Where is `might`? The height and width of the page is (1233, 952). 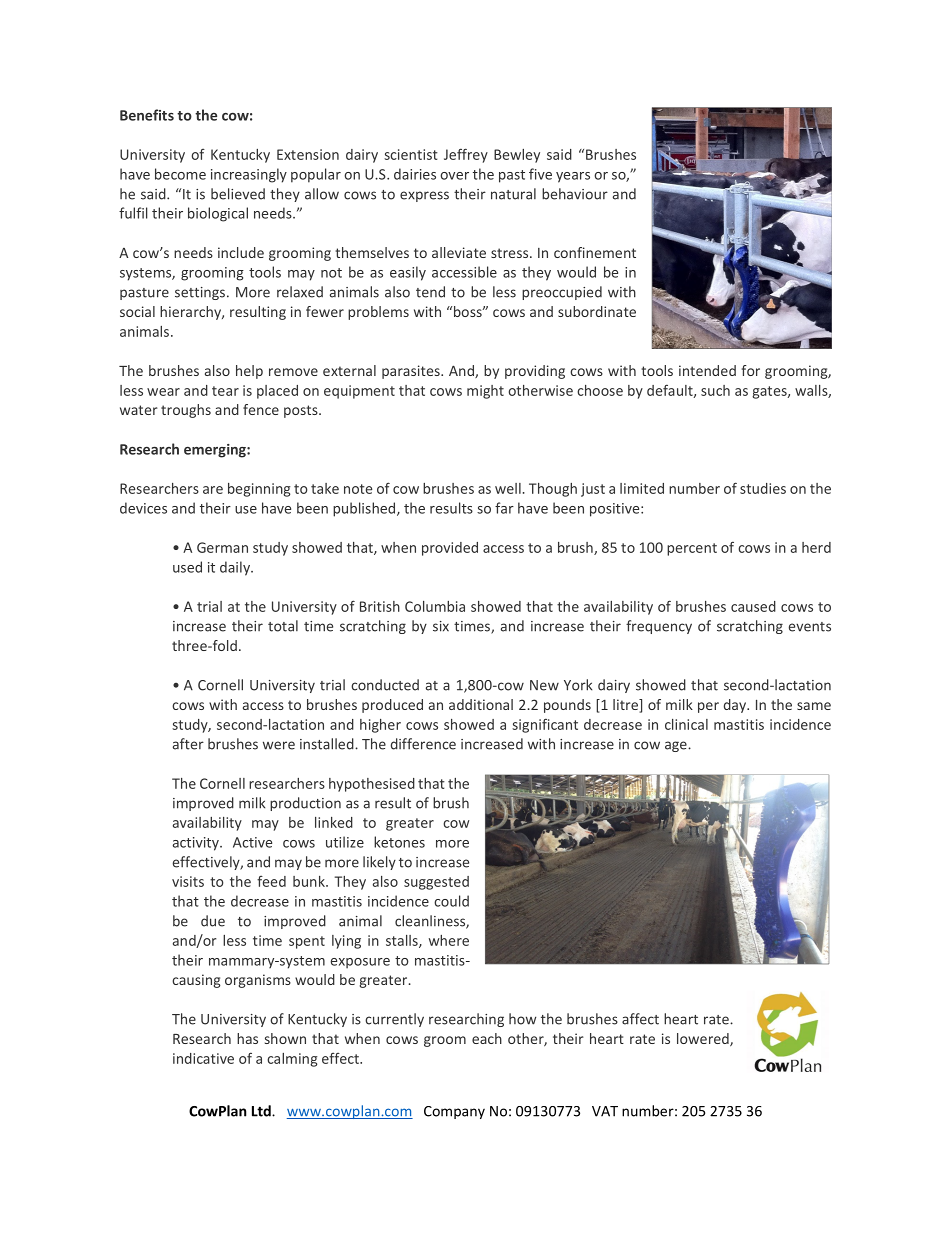
might is located at coordinates (485, 392).
